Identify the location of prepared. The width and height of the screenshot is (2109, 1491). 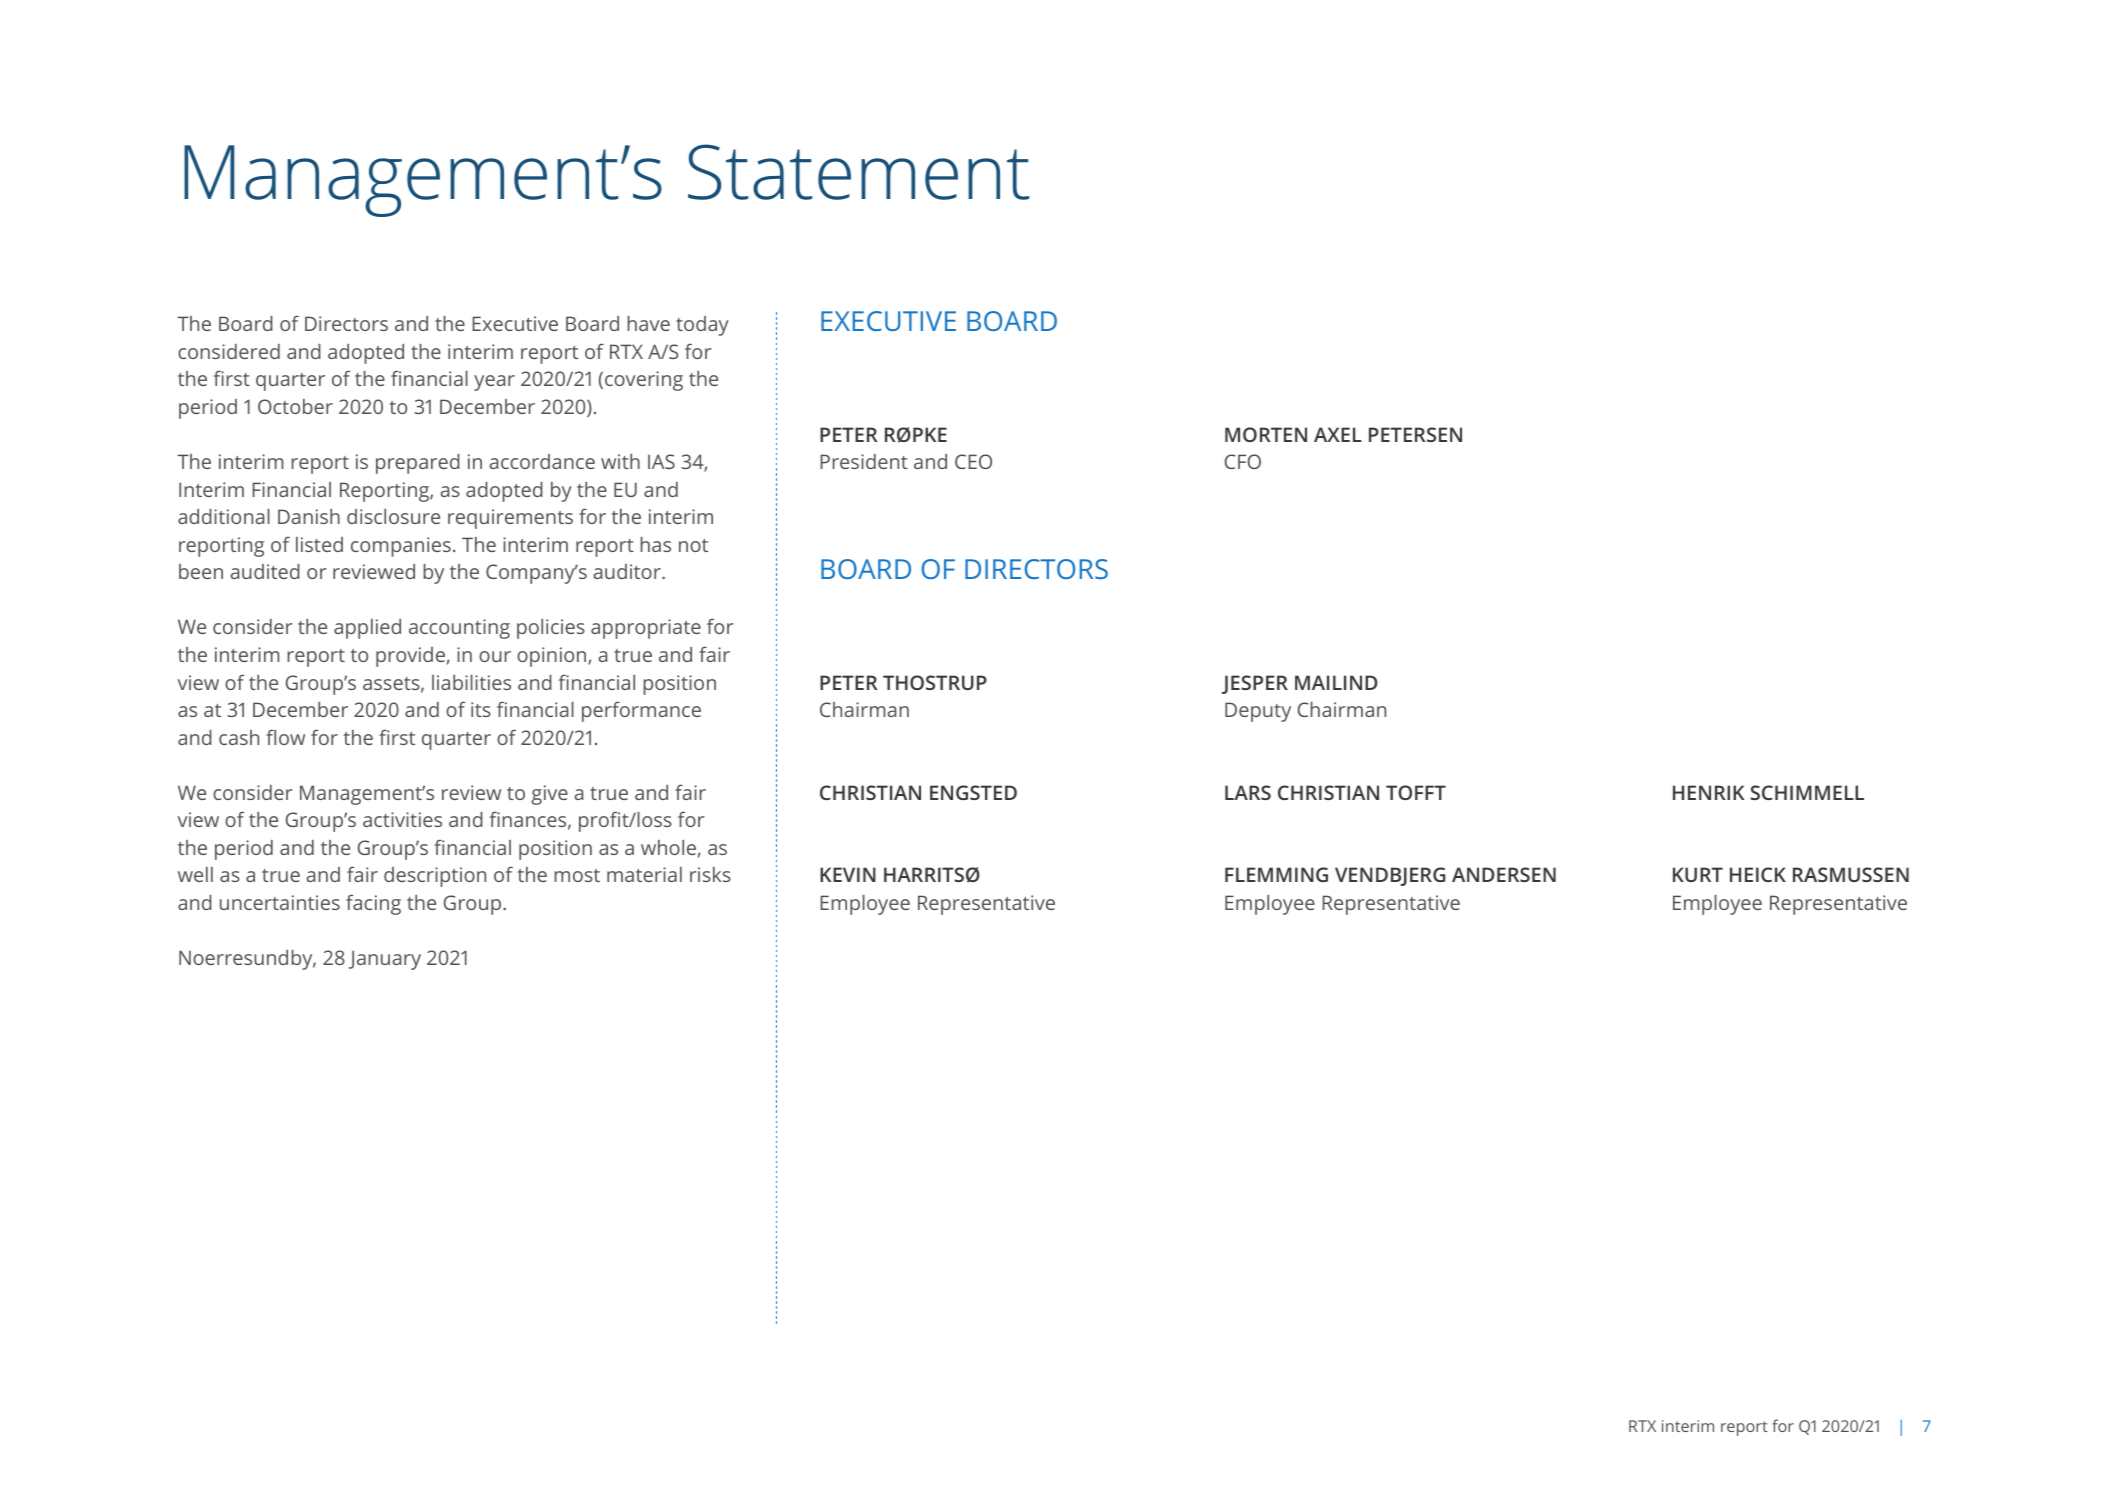
(418, 464).
